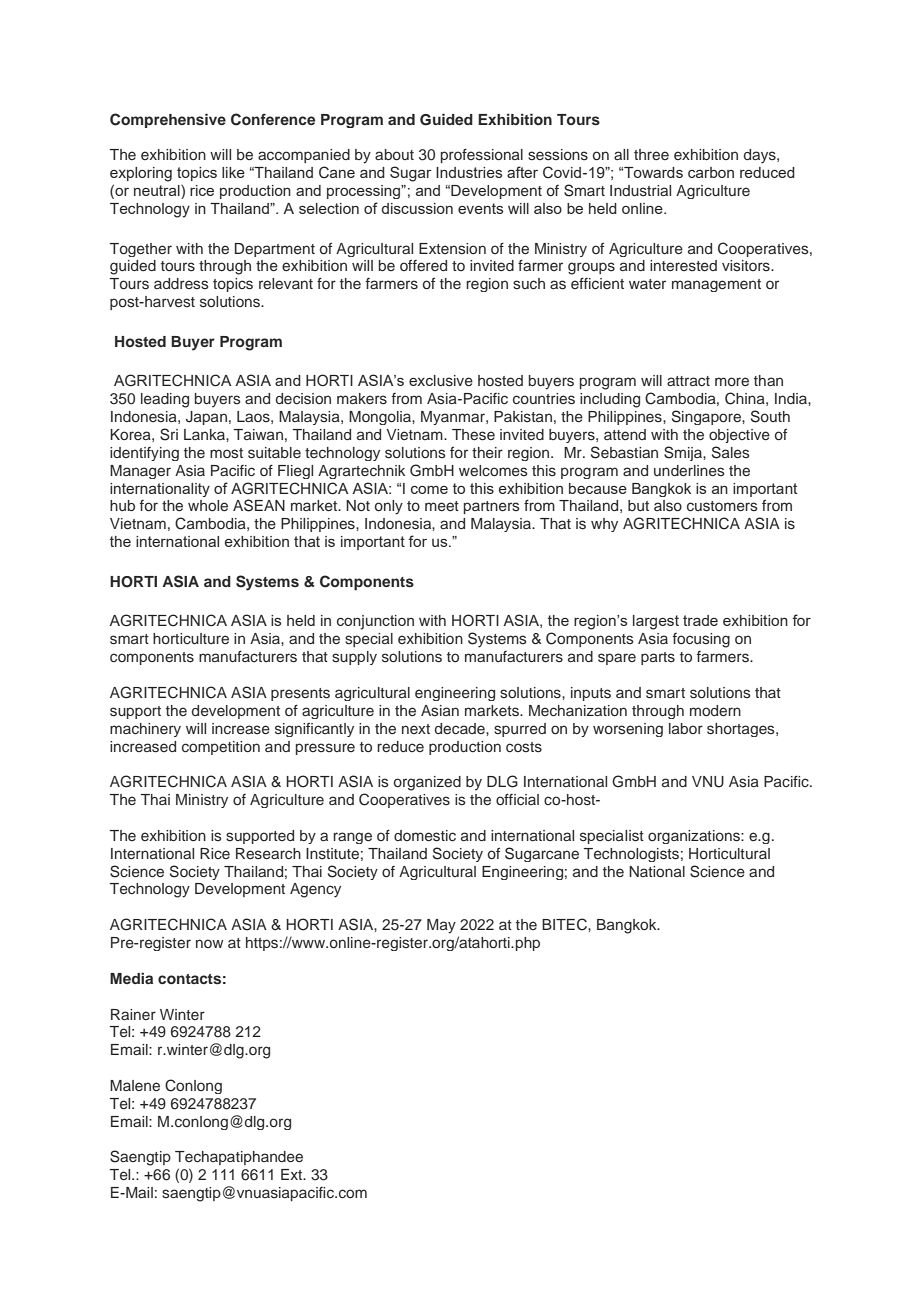 This screenshot has width=924, height=1308. I want to click on Research, so click(268, 854).
